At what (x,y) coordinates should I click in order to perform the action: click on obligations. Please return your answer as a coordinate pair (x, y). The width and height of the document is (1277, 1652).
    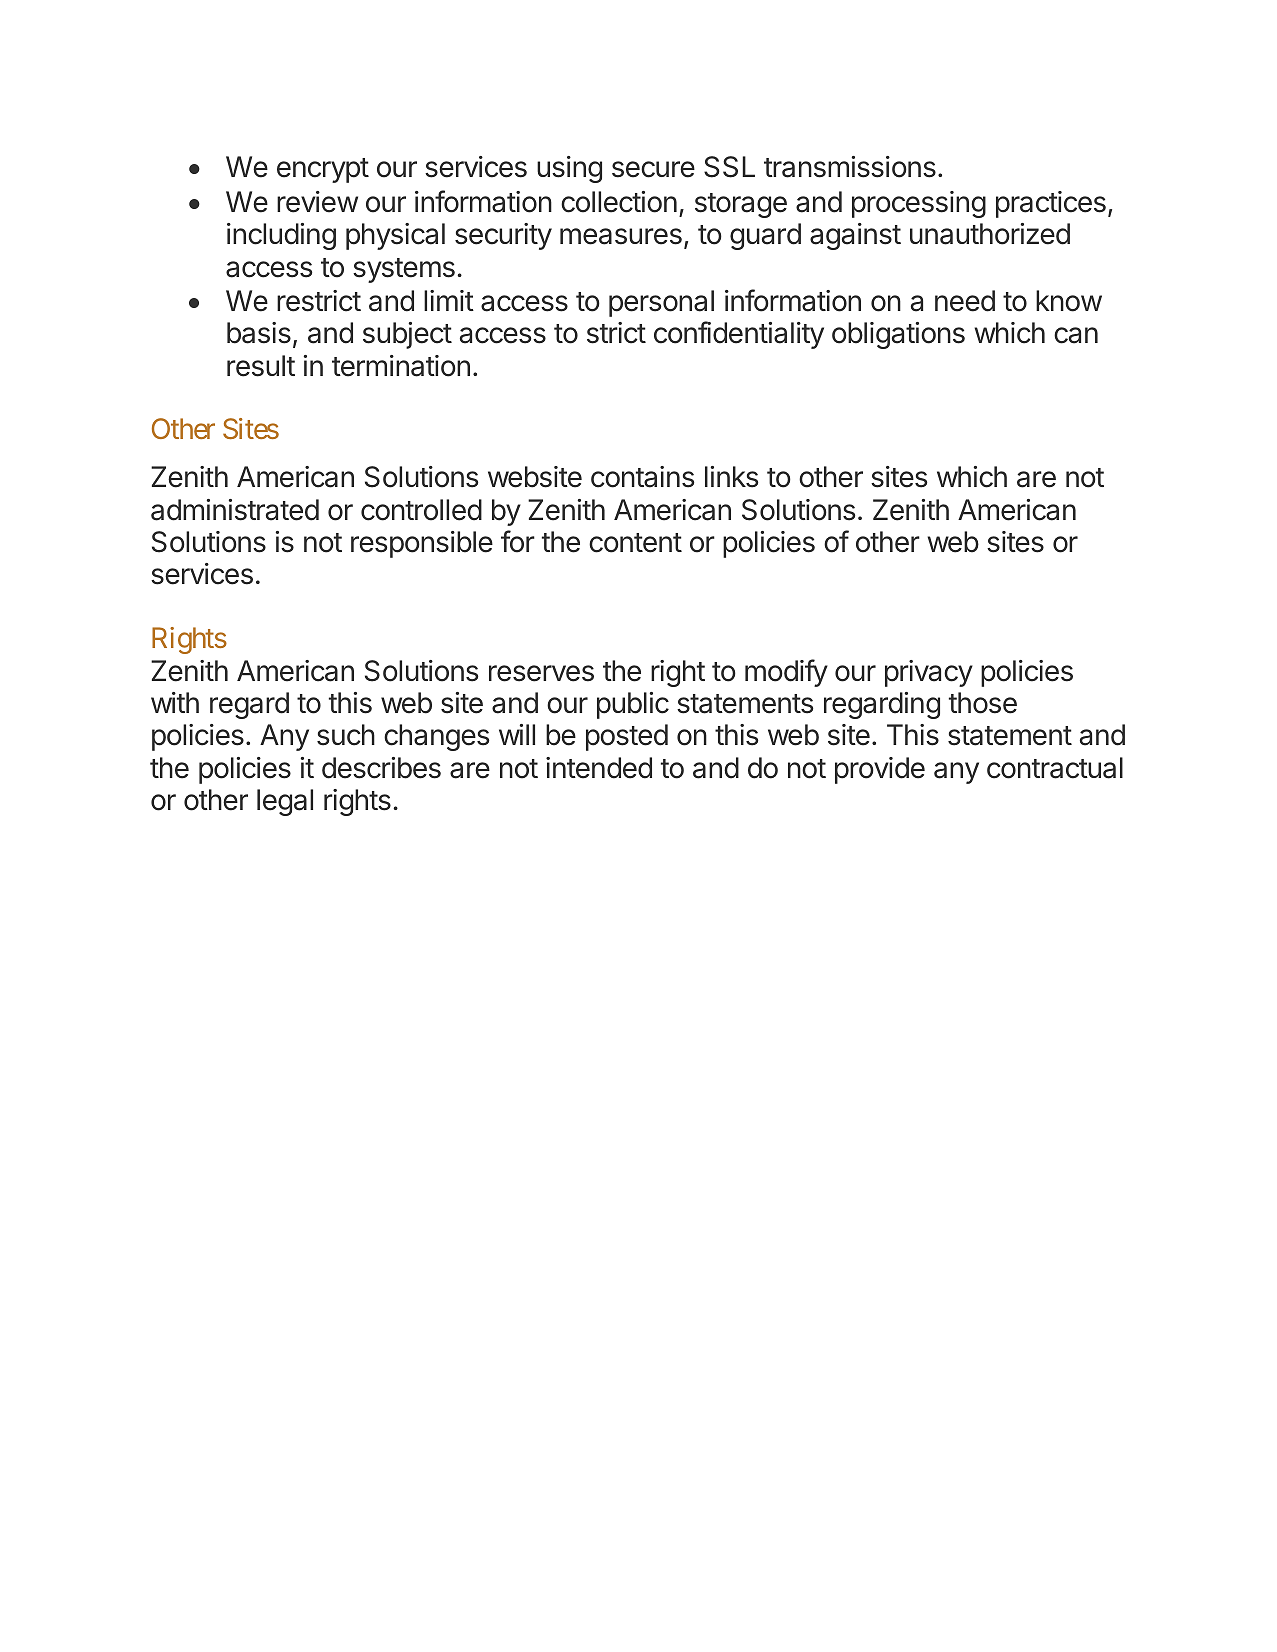
    Looking at the image, I should click on (898, 335).
